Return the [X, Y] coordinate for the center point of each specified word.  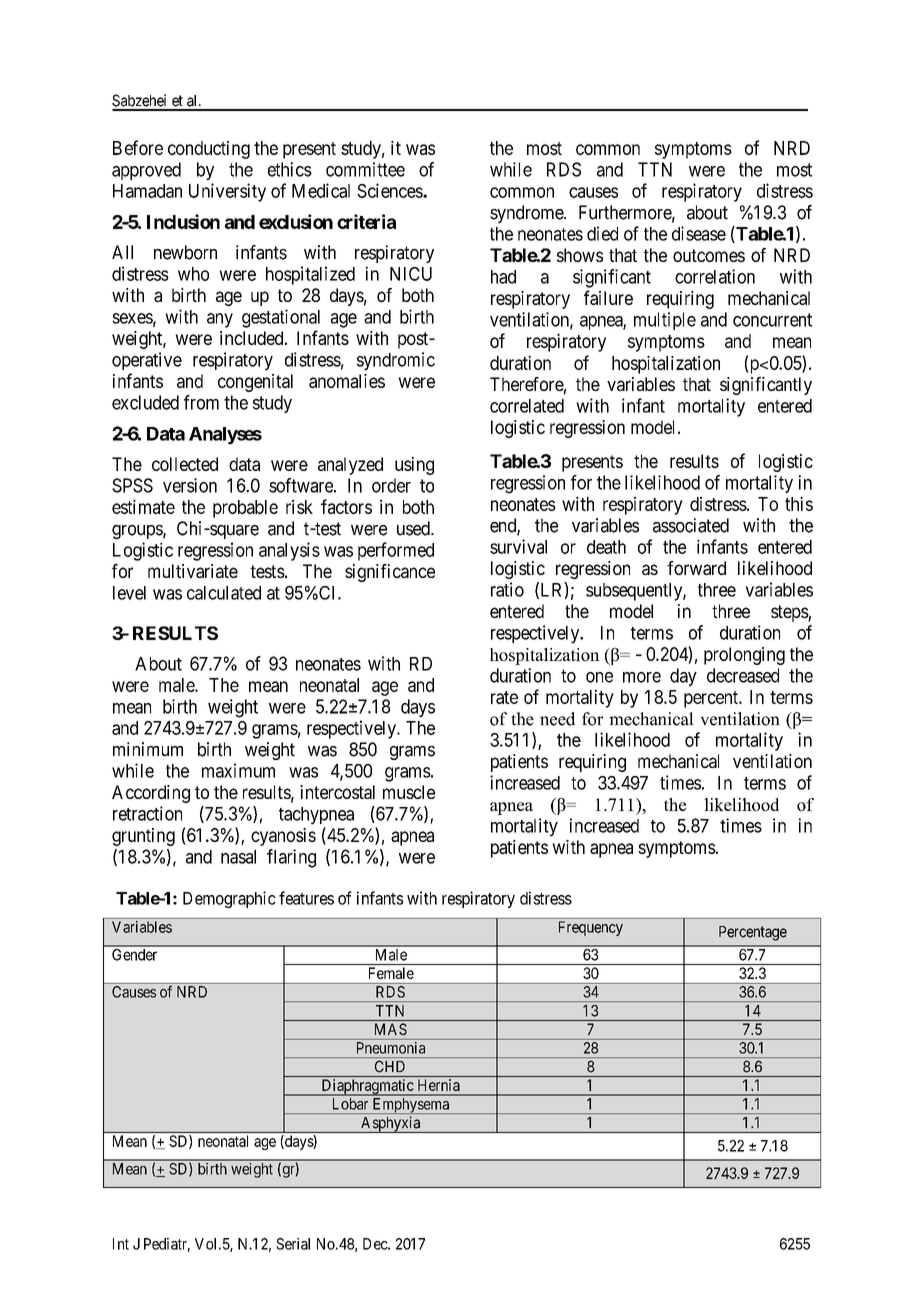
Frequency [591, 928]
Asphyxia [390, 1124]
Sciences [390, 190]
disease [699, 233]
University [227, 192]
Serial [293, 1244]
